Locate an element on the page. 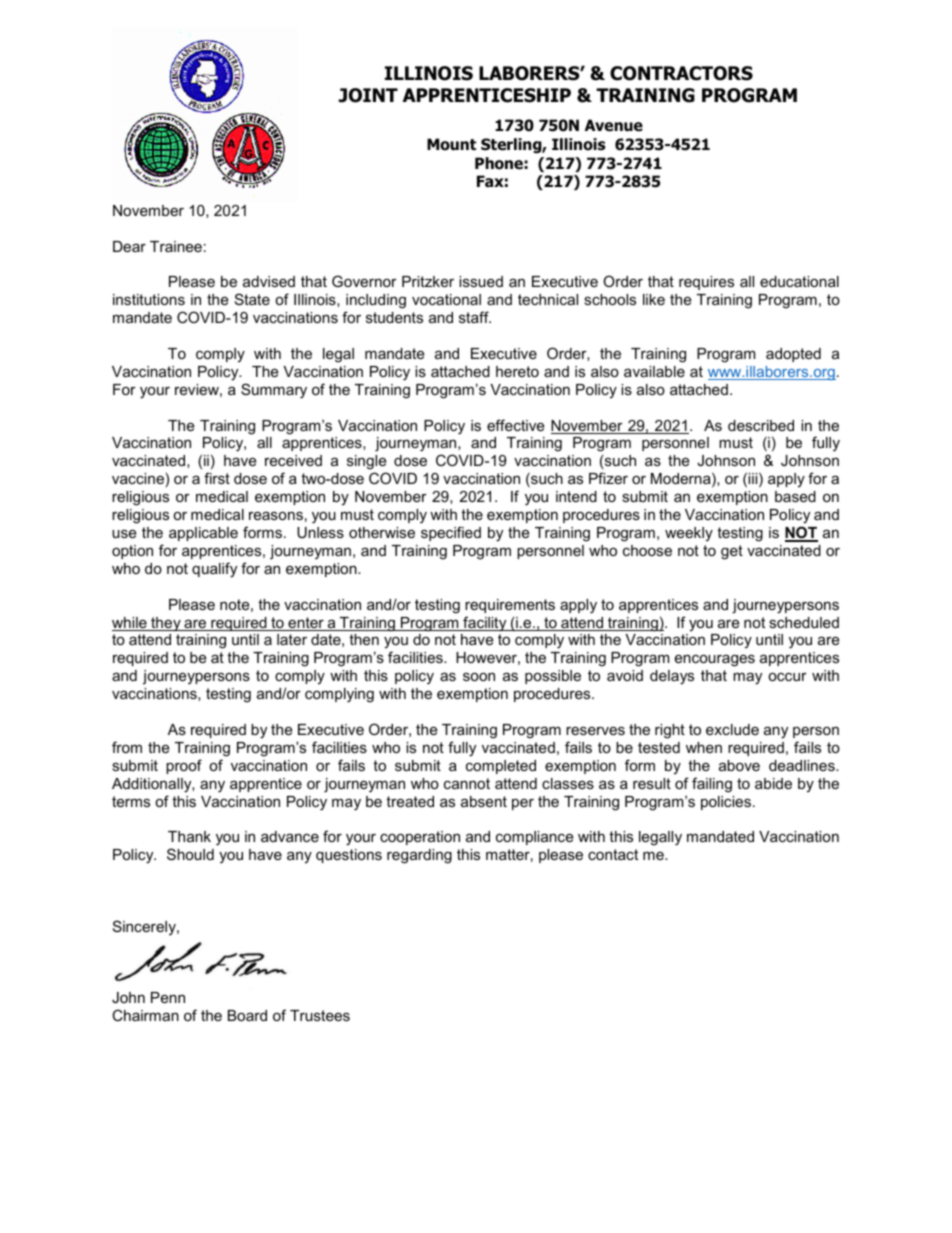 The height and width of the image is (1233, 952). Penn is located at coordinates (168, 997).
